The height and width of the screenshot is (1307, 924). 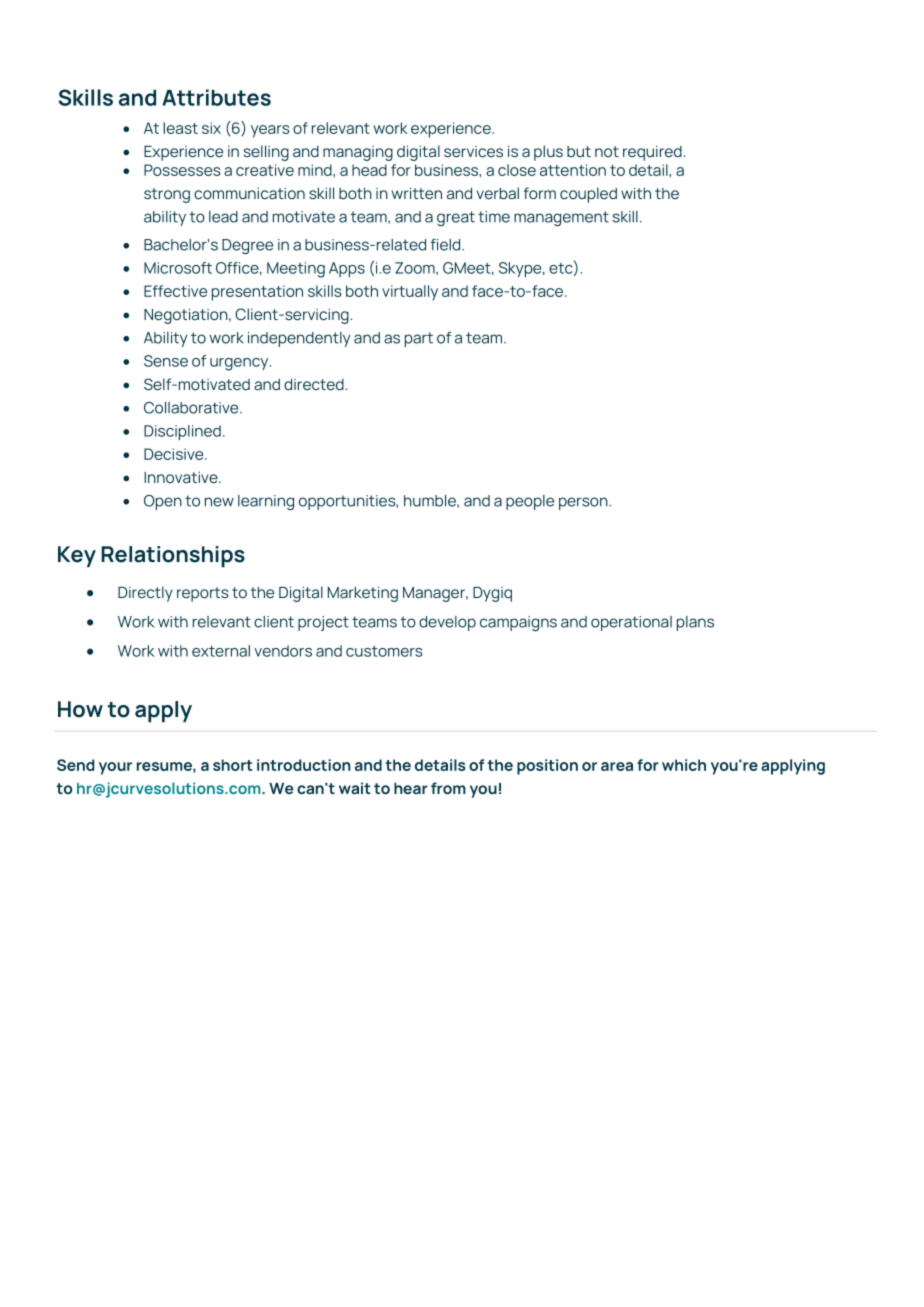 I want to click on Marketing, so click(x=363, y=594).
